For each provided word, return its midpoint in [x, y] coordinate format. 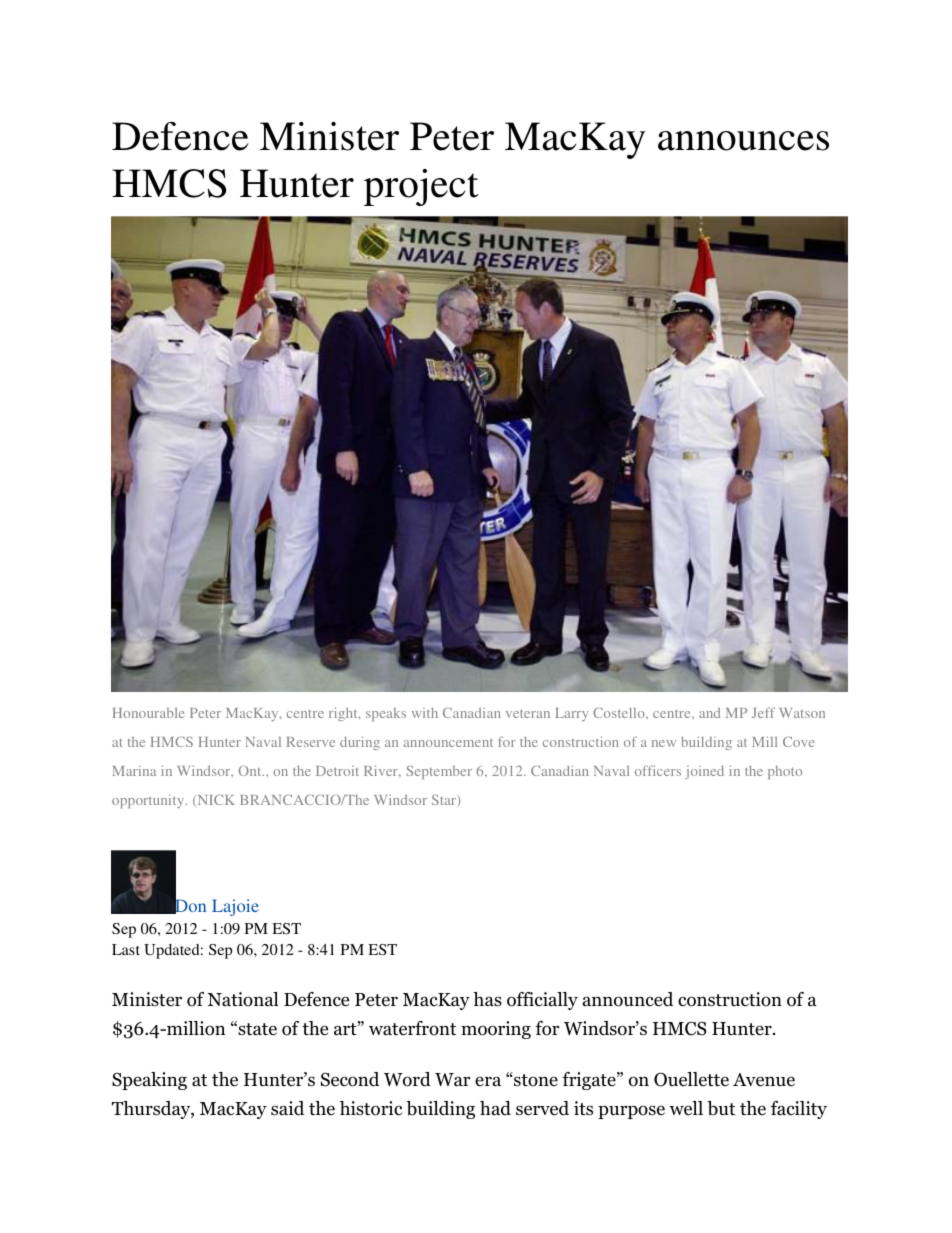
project [421, 187]
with [425, 713]
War [452, 1080]
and [709, 713]
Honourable [148, 713]
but [721, 1108]
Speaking [149, 1081]
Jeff [763, 712]
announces [743, 141]
